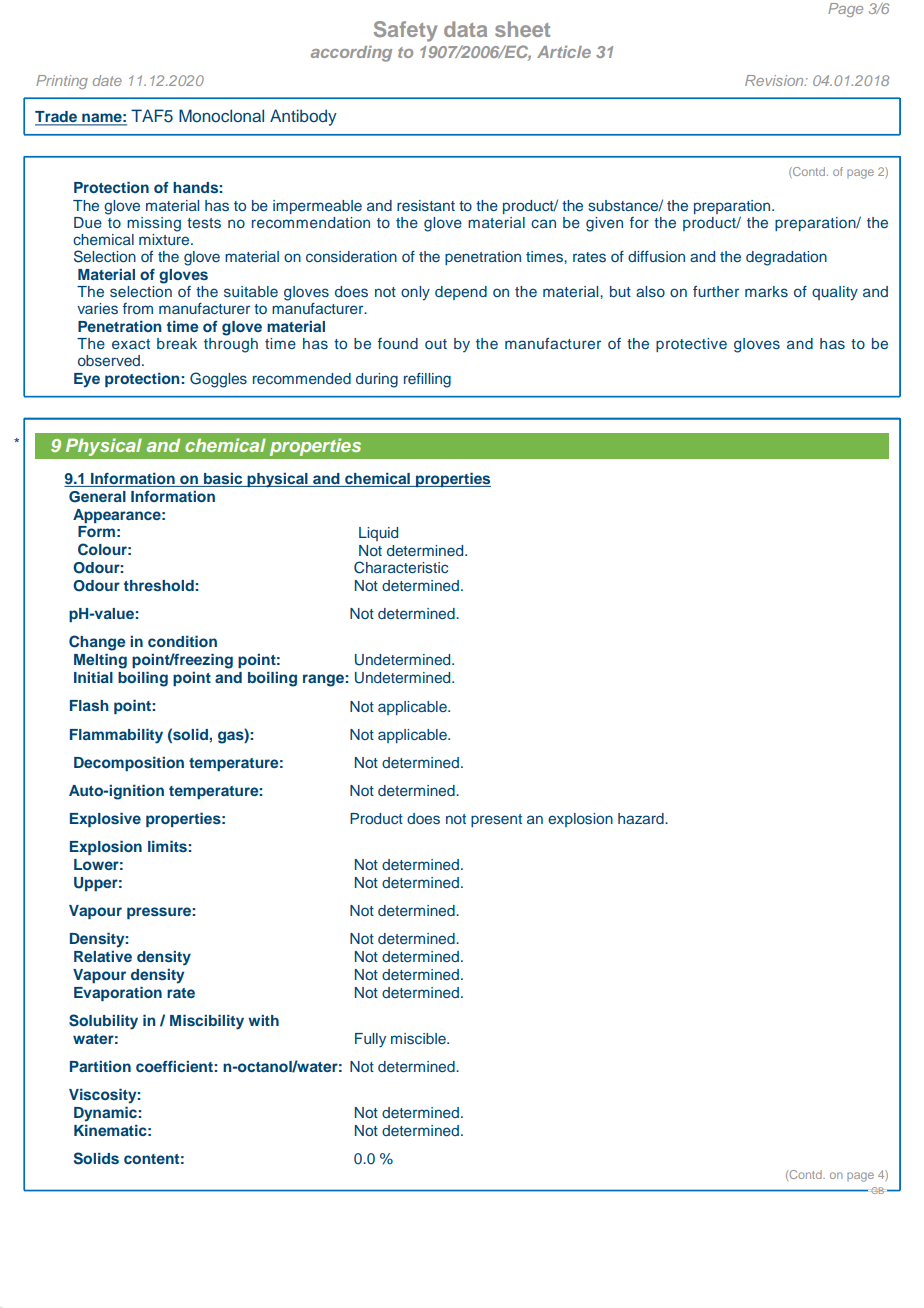 The image size is (924, 1308). What do you see at coordinates (691, 345) in the screenshot?
I see `protective` at bounding box center [691, 345].
